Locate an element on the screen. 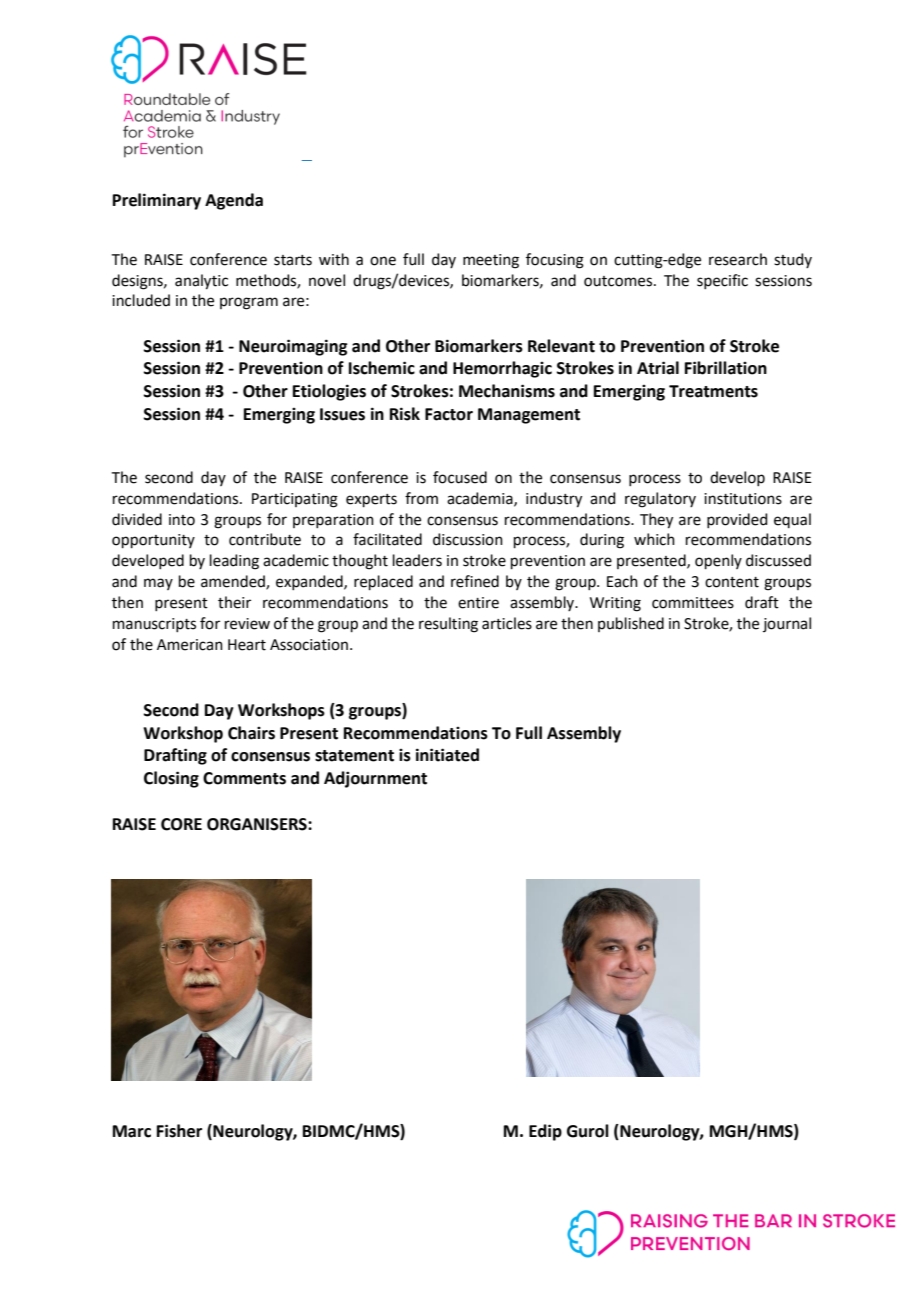 The image size is (924, 1308). CORE is located at coordinates (181, 824).
